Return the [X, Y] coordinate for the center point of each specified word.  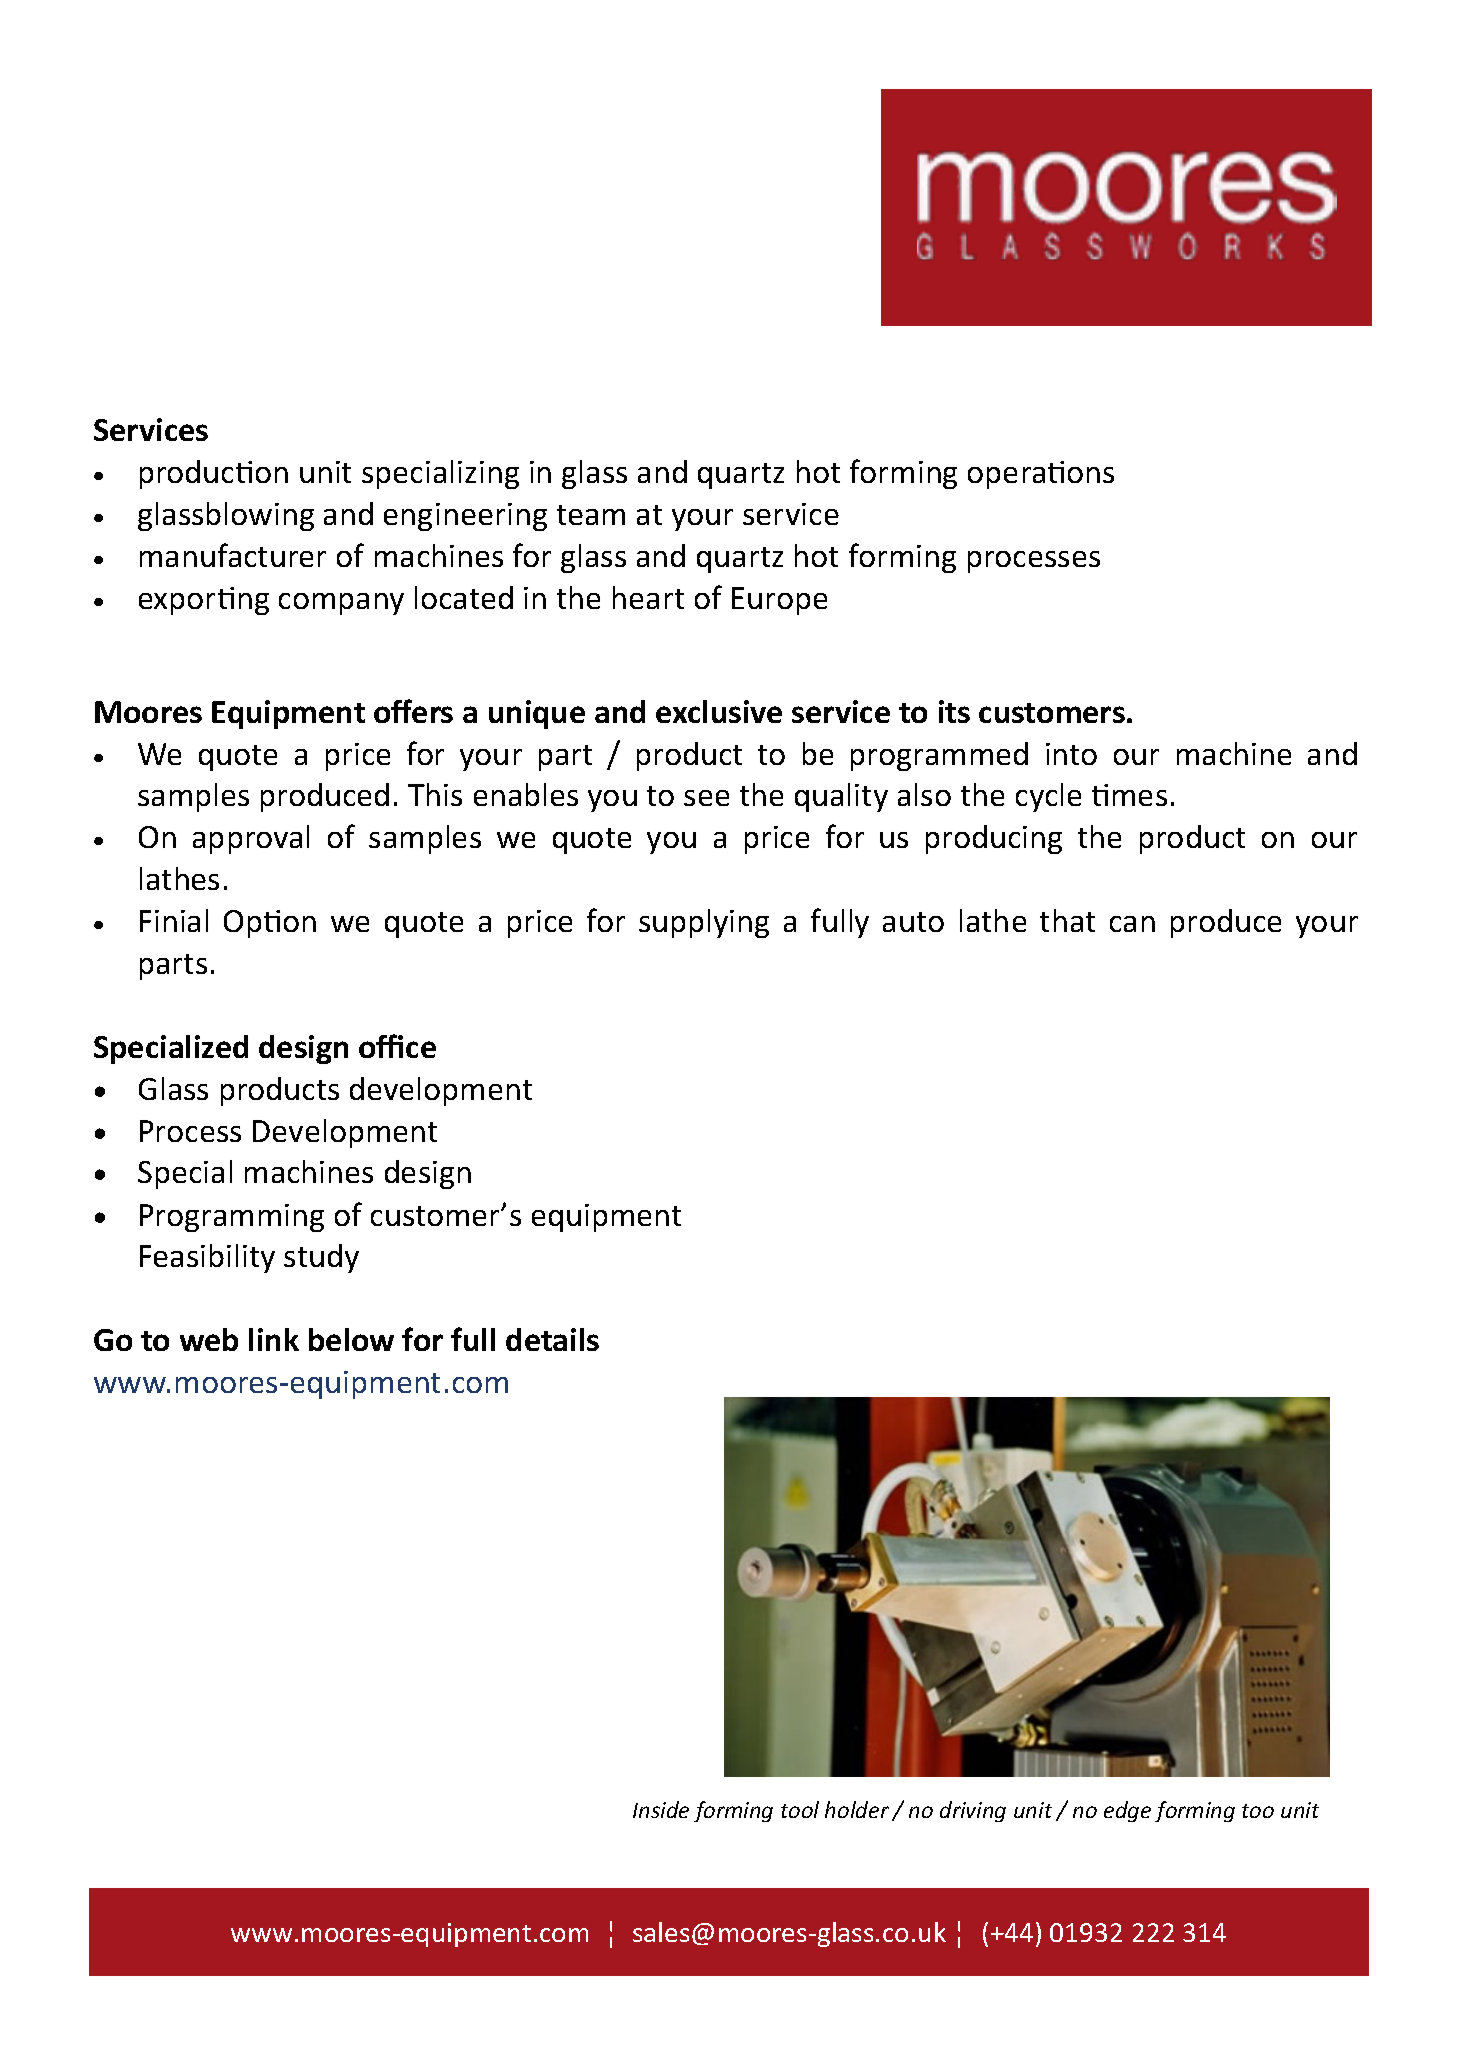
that [1067, 920]
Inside [661, 1809]
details [552, 1339]
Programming [232, 1218]
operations [1041, 475]
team [591, 515]
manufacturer [233, 555]
